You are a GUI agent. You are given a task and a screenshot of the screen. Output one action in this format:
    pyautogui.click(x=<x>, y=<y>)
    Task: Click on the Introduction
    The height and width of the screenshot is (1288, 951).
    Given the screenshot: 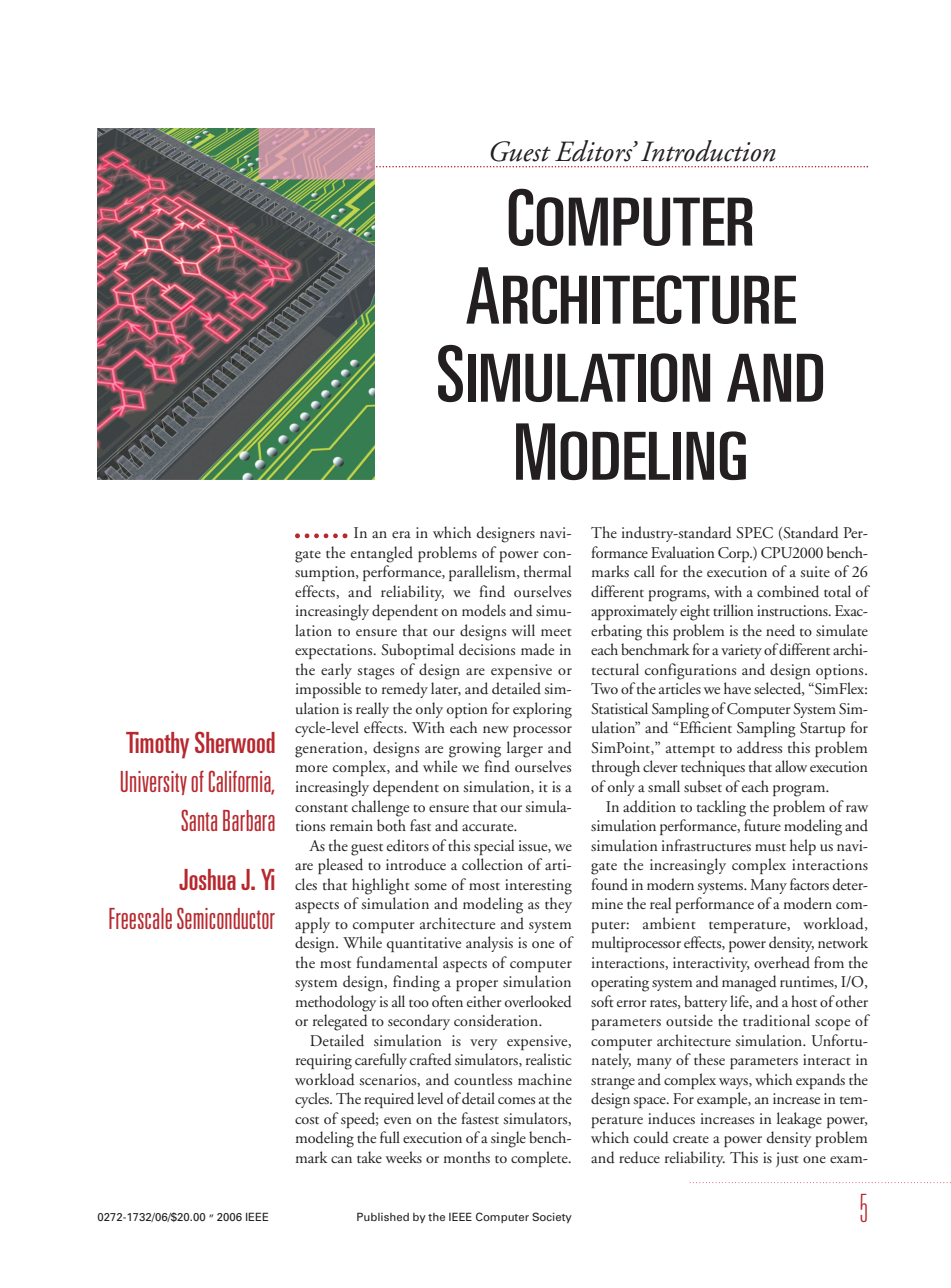 What is the action you would take?
    pyautogui.click(x=708, y=151)
